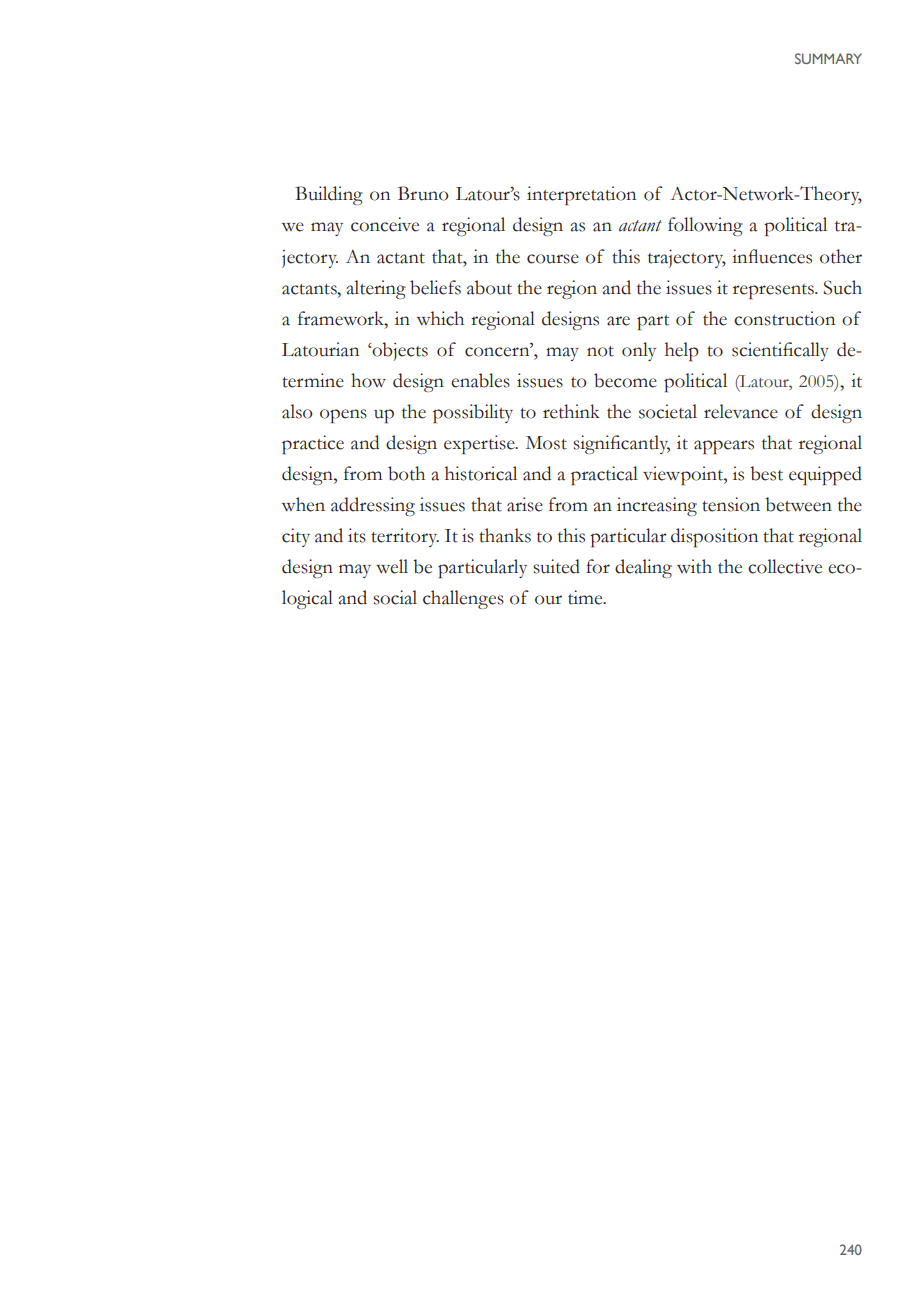 The image size is (924, 1308). What do you see at coordinates (828, 58) in the document?
I see `SUMMARY` at bounding box center [828, 58].
